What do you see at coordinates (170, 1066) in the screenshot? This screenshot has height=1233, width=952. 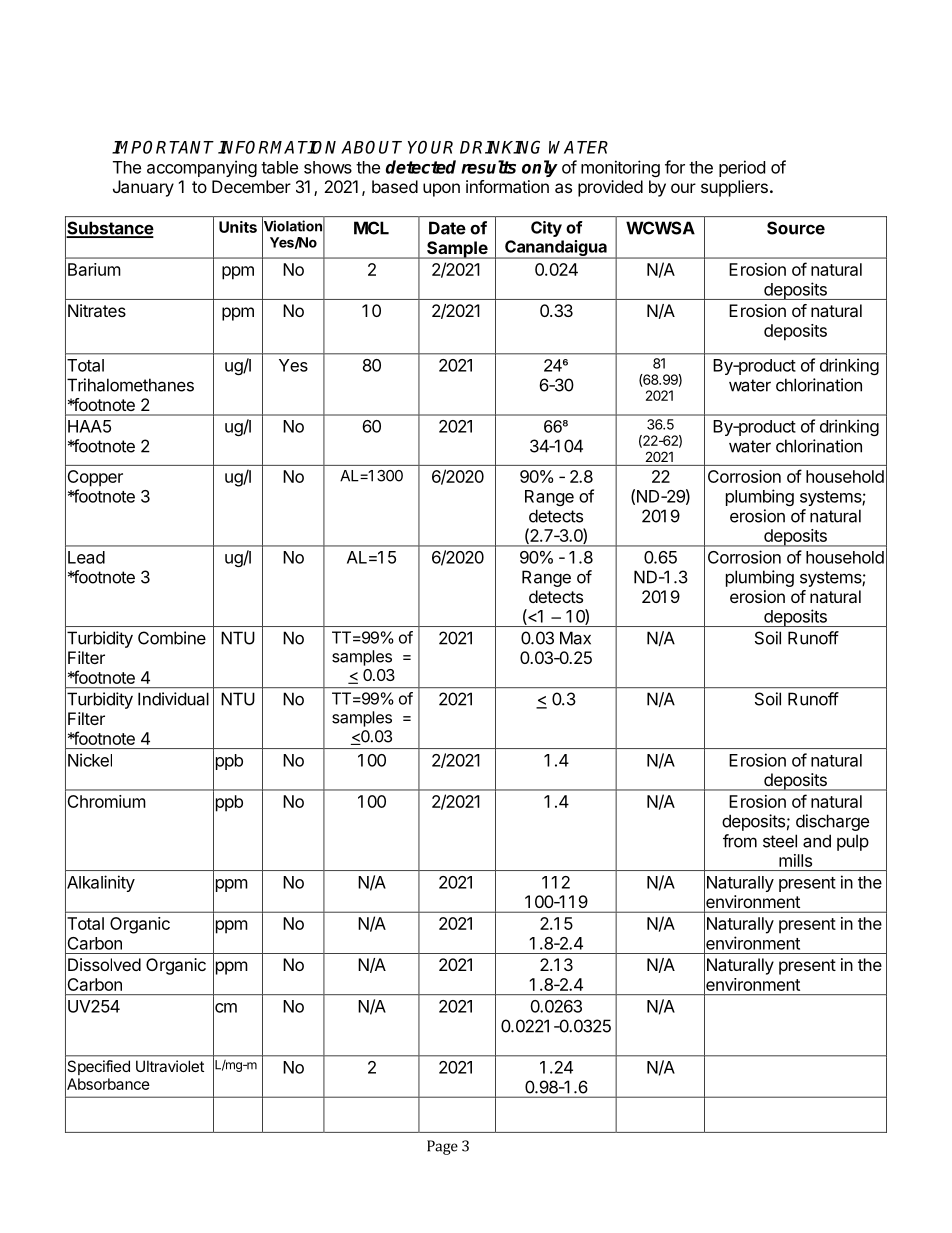 I see `Ultraviolet` at bounding box center [170, 1066].
